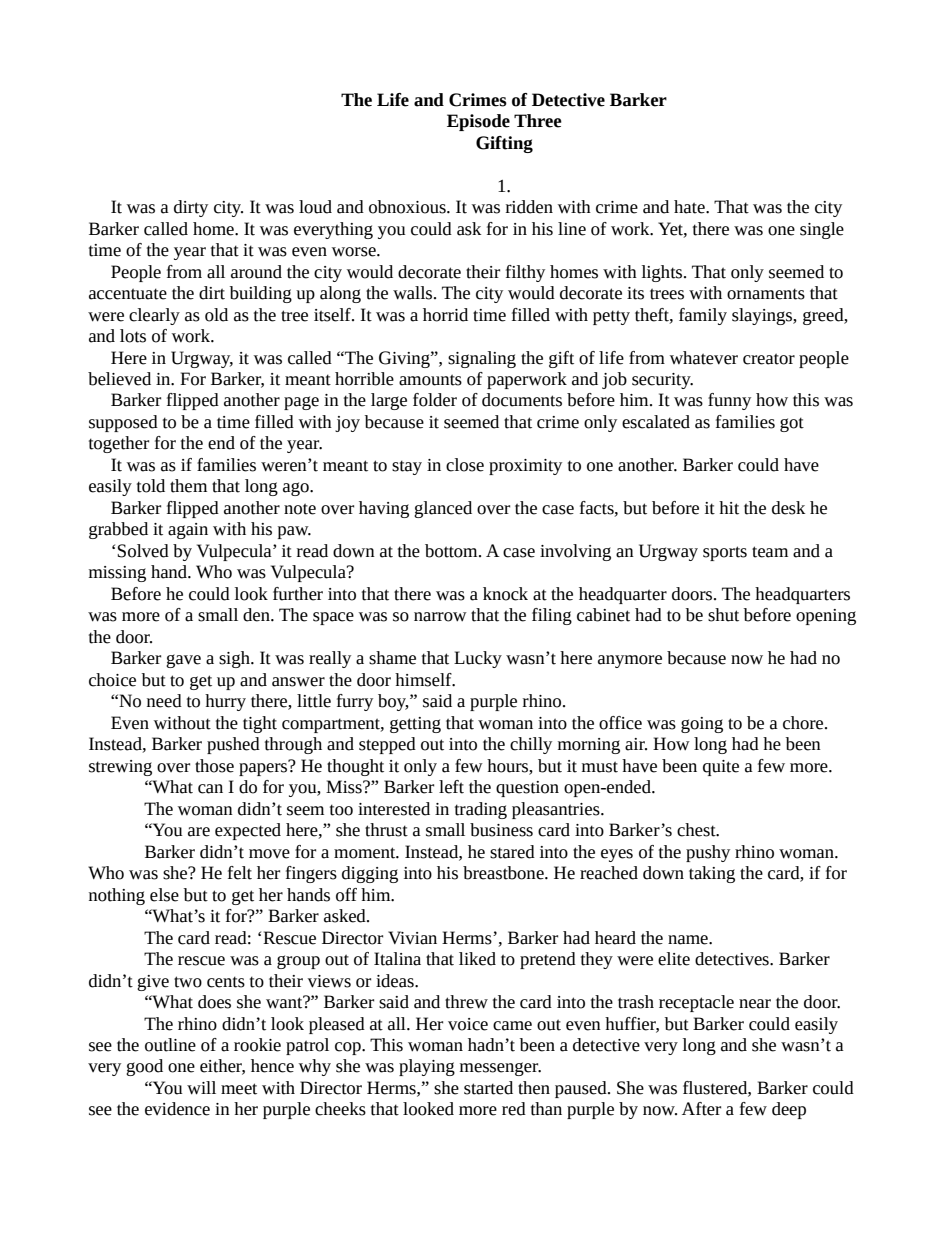 The height and width of the image is (1233, 952). Describe the element at coordinates (188, 486) in the image. I see `them` at that location.
